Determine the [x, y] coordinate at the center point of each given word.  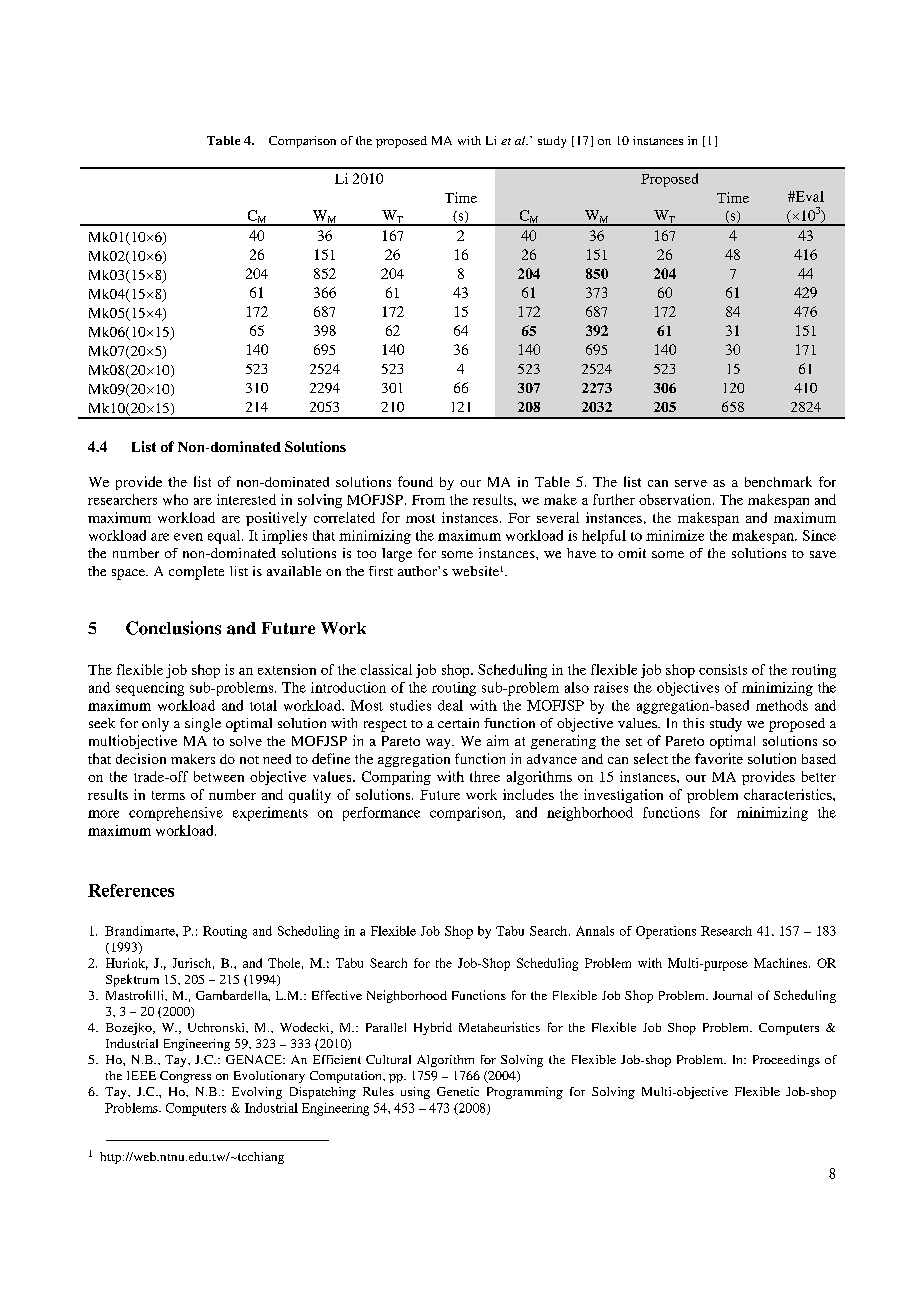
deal [450, 705]
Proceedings [786, 1061]
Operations [666, 932]
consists [723, 669]
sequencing [150, 689]
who [175, 499]
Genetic [458, 1091]
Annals [595, 931]
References [131, 890]
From [428, 500]
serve [691, 483]
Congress [185, 1077]
